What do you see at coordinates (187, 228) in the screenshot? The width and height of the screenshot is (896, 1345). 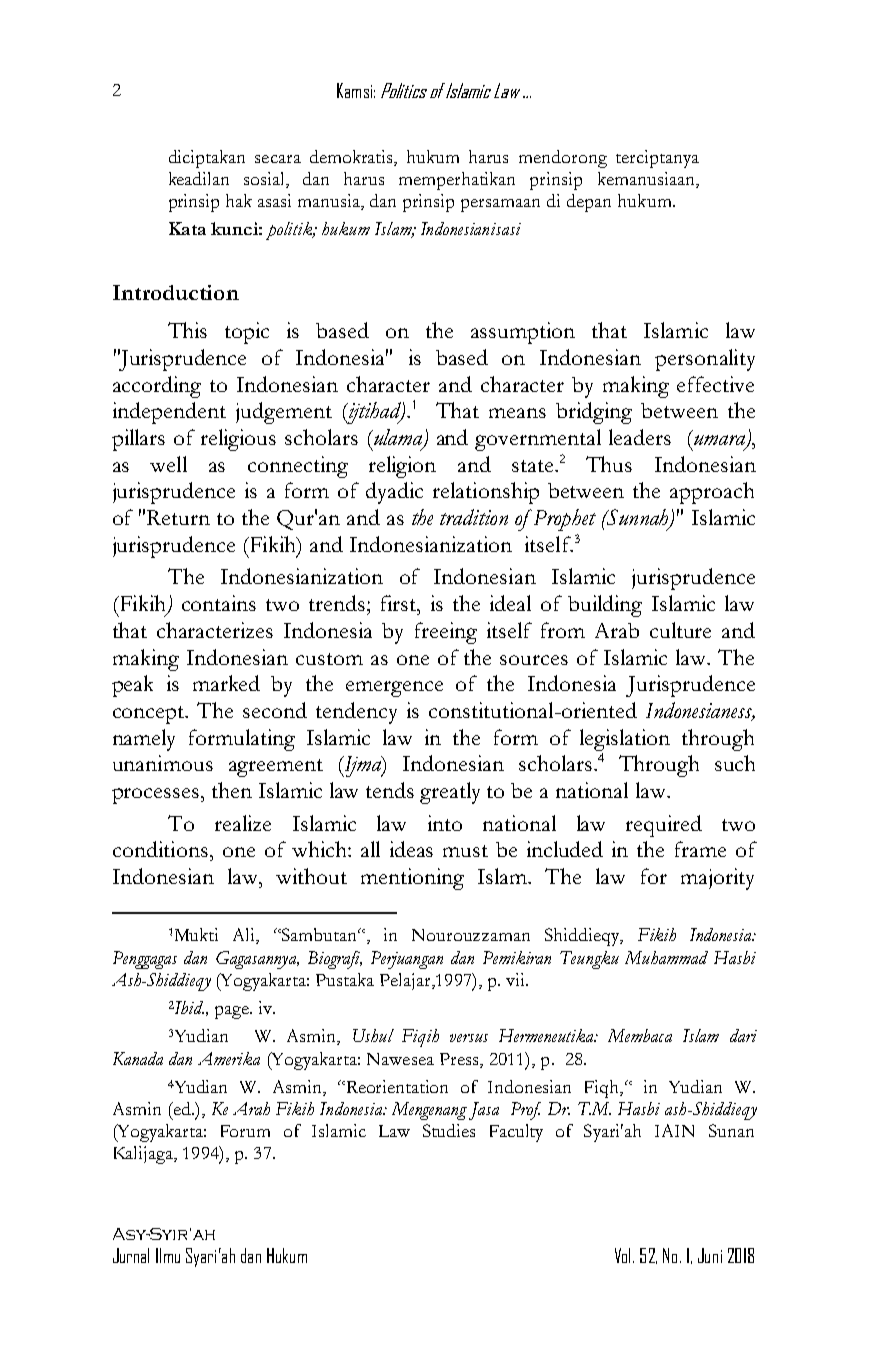 I see `Kata` at bounding box center [187, 228].
